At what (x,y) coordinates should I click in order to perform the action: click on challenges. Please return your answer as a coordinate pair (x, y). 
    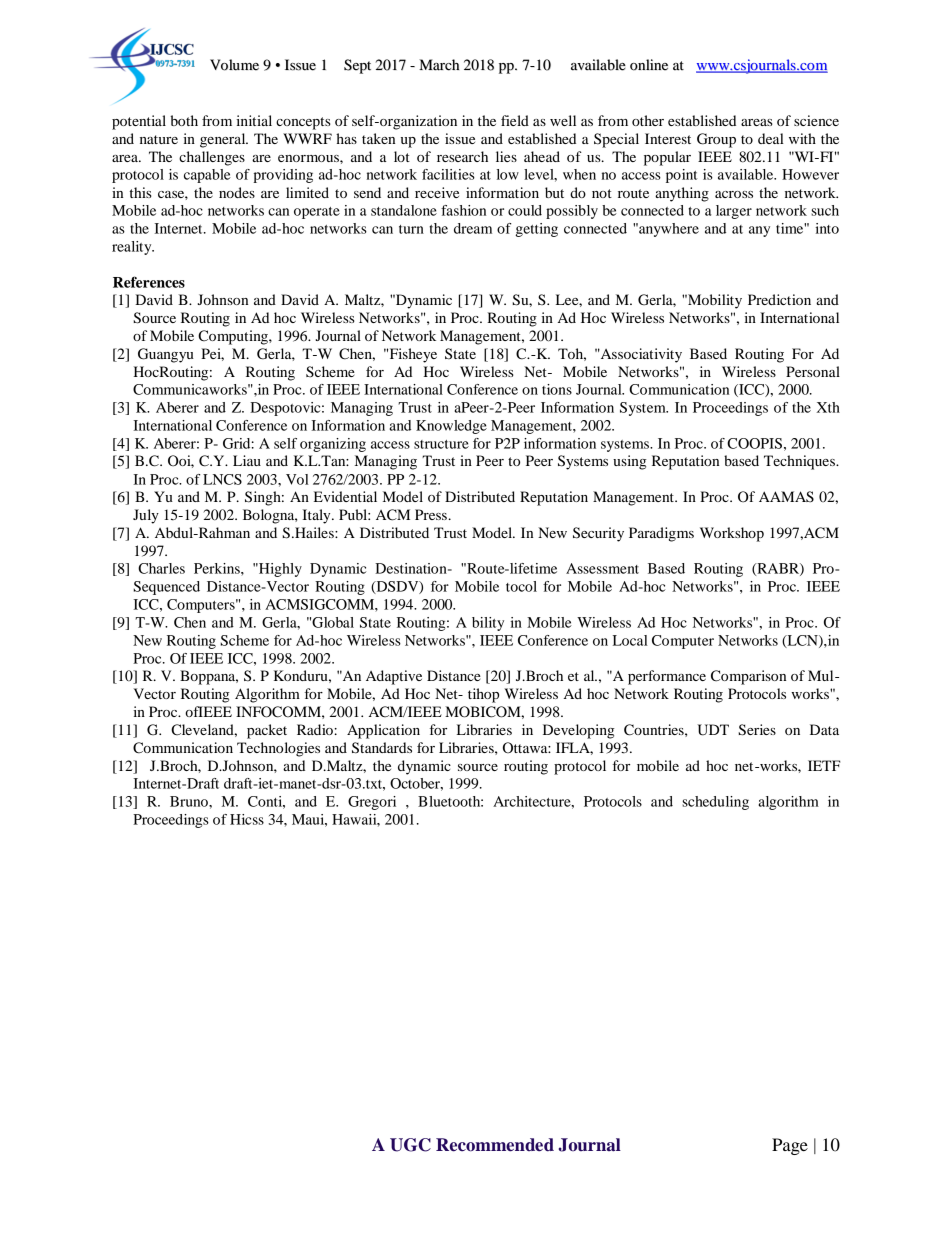
    Looking at the image, I should click on (212, 158).
